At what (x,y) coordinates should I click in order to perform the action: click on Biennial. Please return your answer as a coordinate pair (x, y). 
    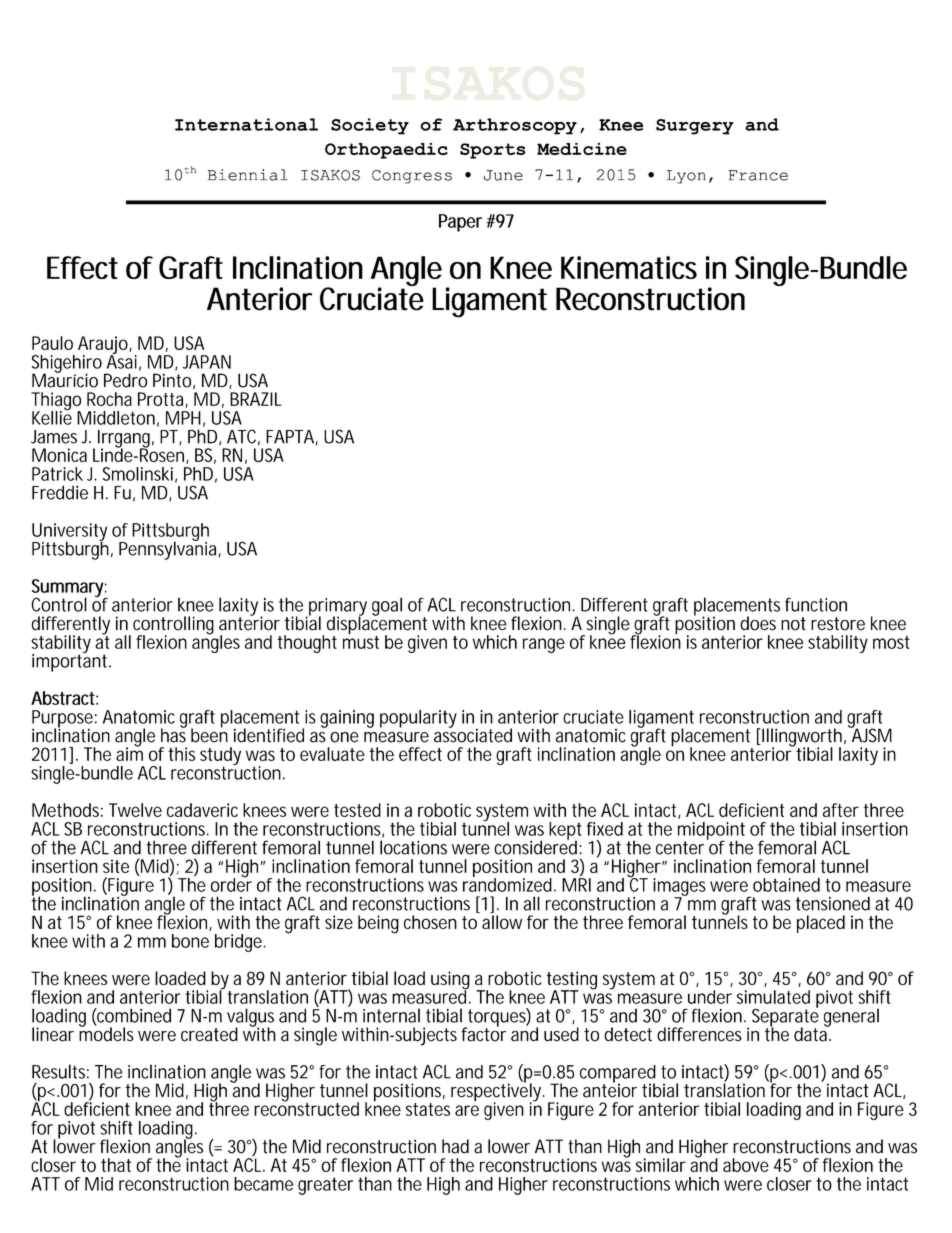
    Looking at the image, I should click on (248, 175).
